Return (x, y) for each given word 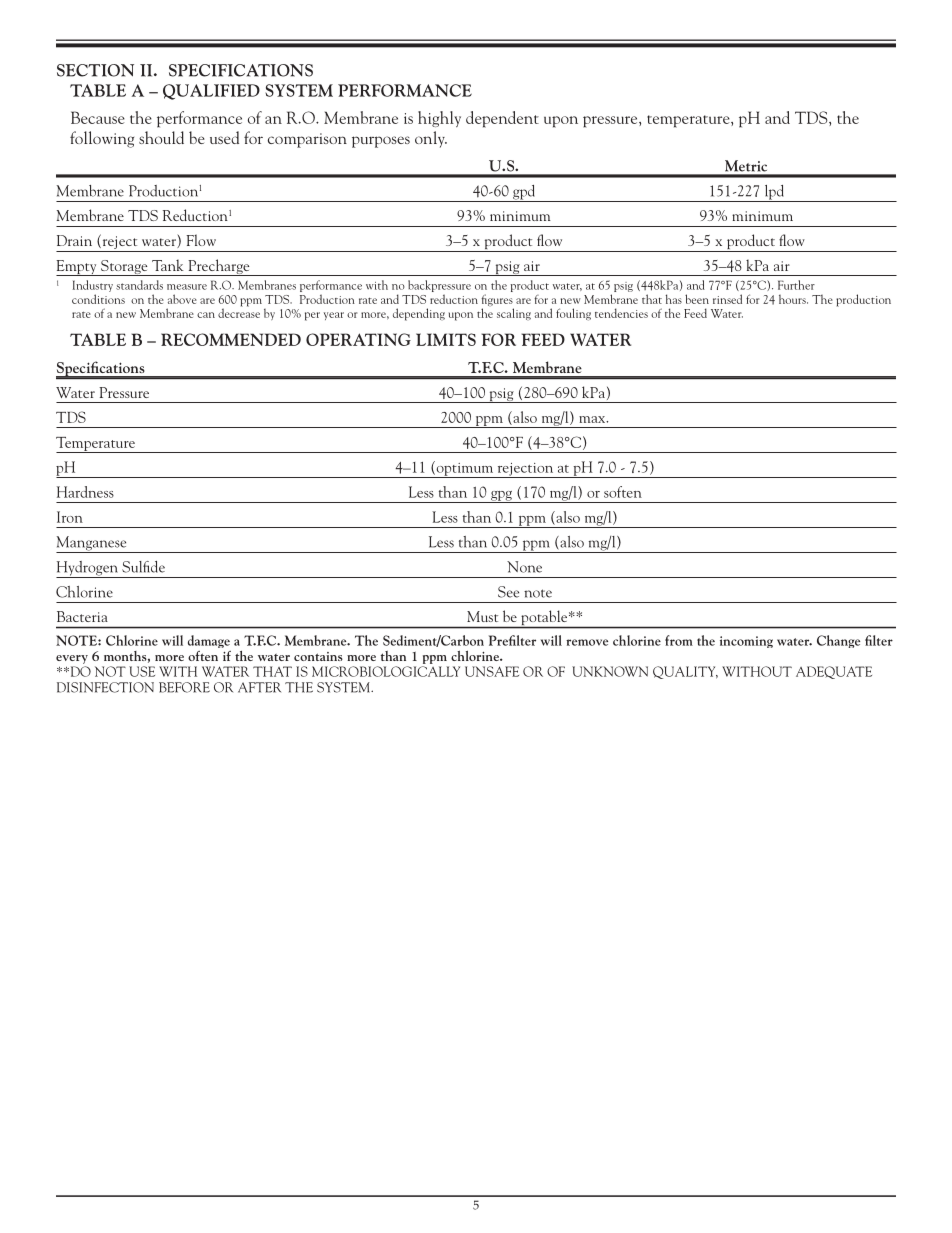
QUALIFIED (211, 92)
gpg (501, 497)
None (524, 567)
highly (439, 119)
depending (419, 314)
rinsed (727, 299)
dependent (502, 119)
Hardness (85, 492)
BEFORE (184, 687)
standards (139, 285)
